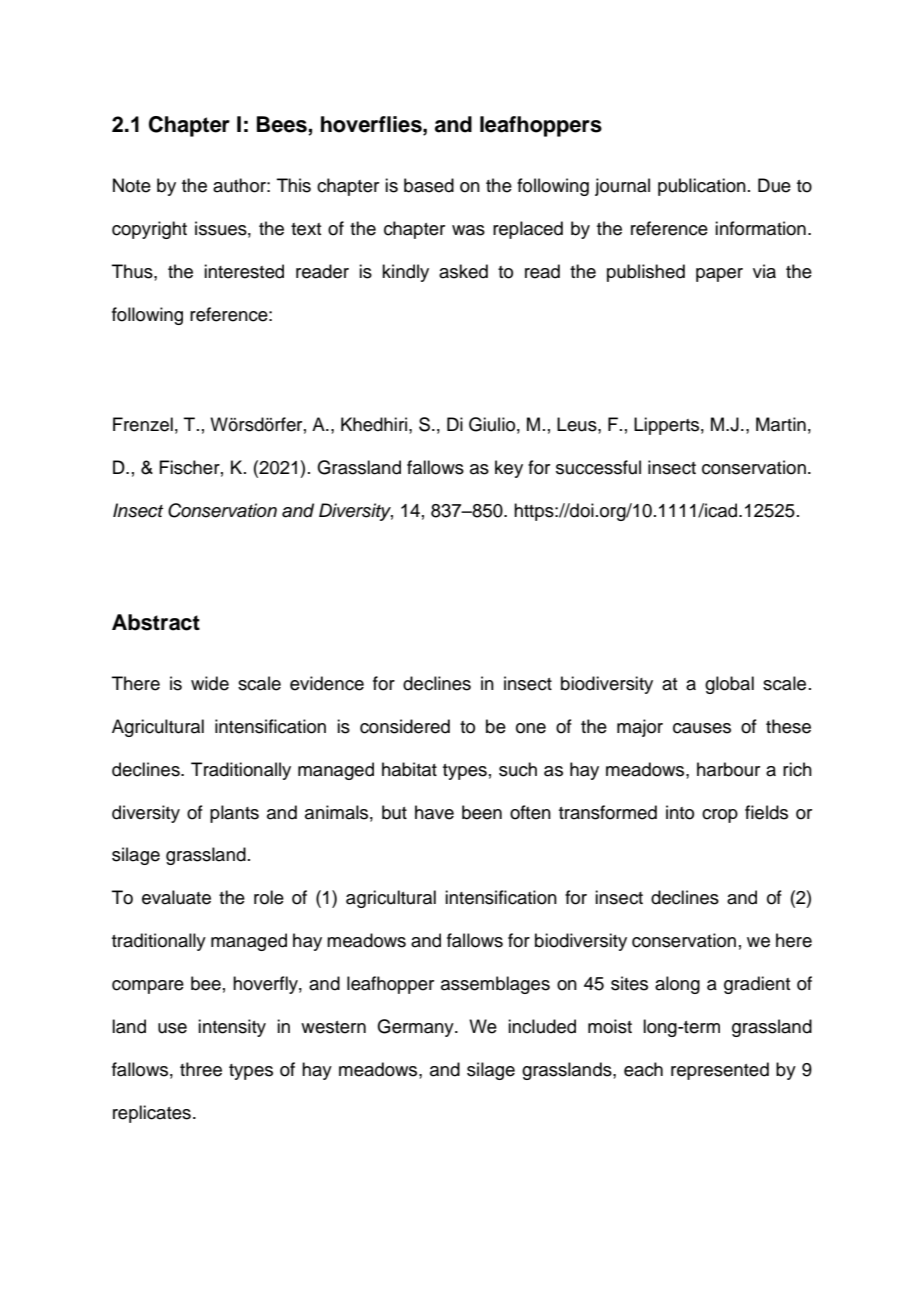  Describe the element at coordinates (518, 769) in the screenshot. I see `such` at that location.
